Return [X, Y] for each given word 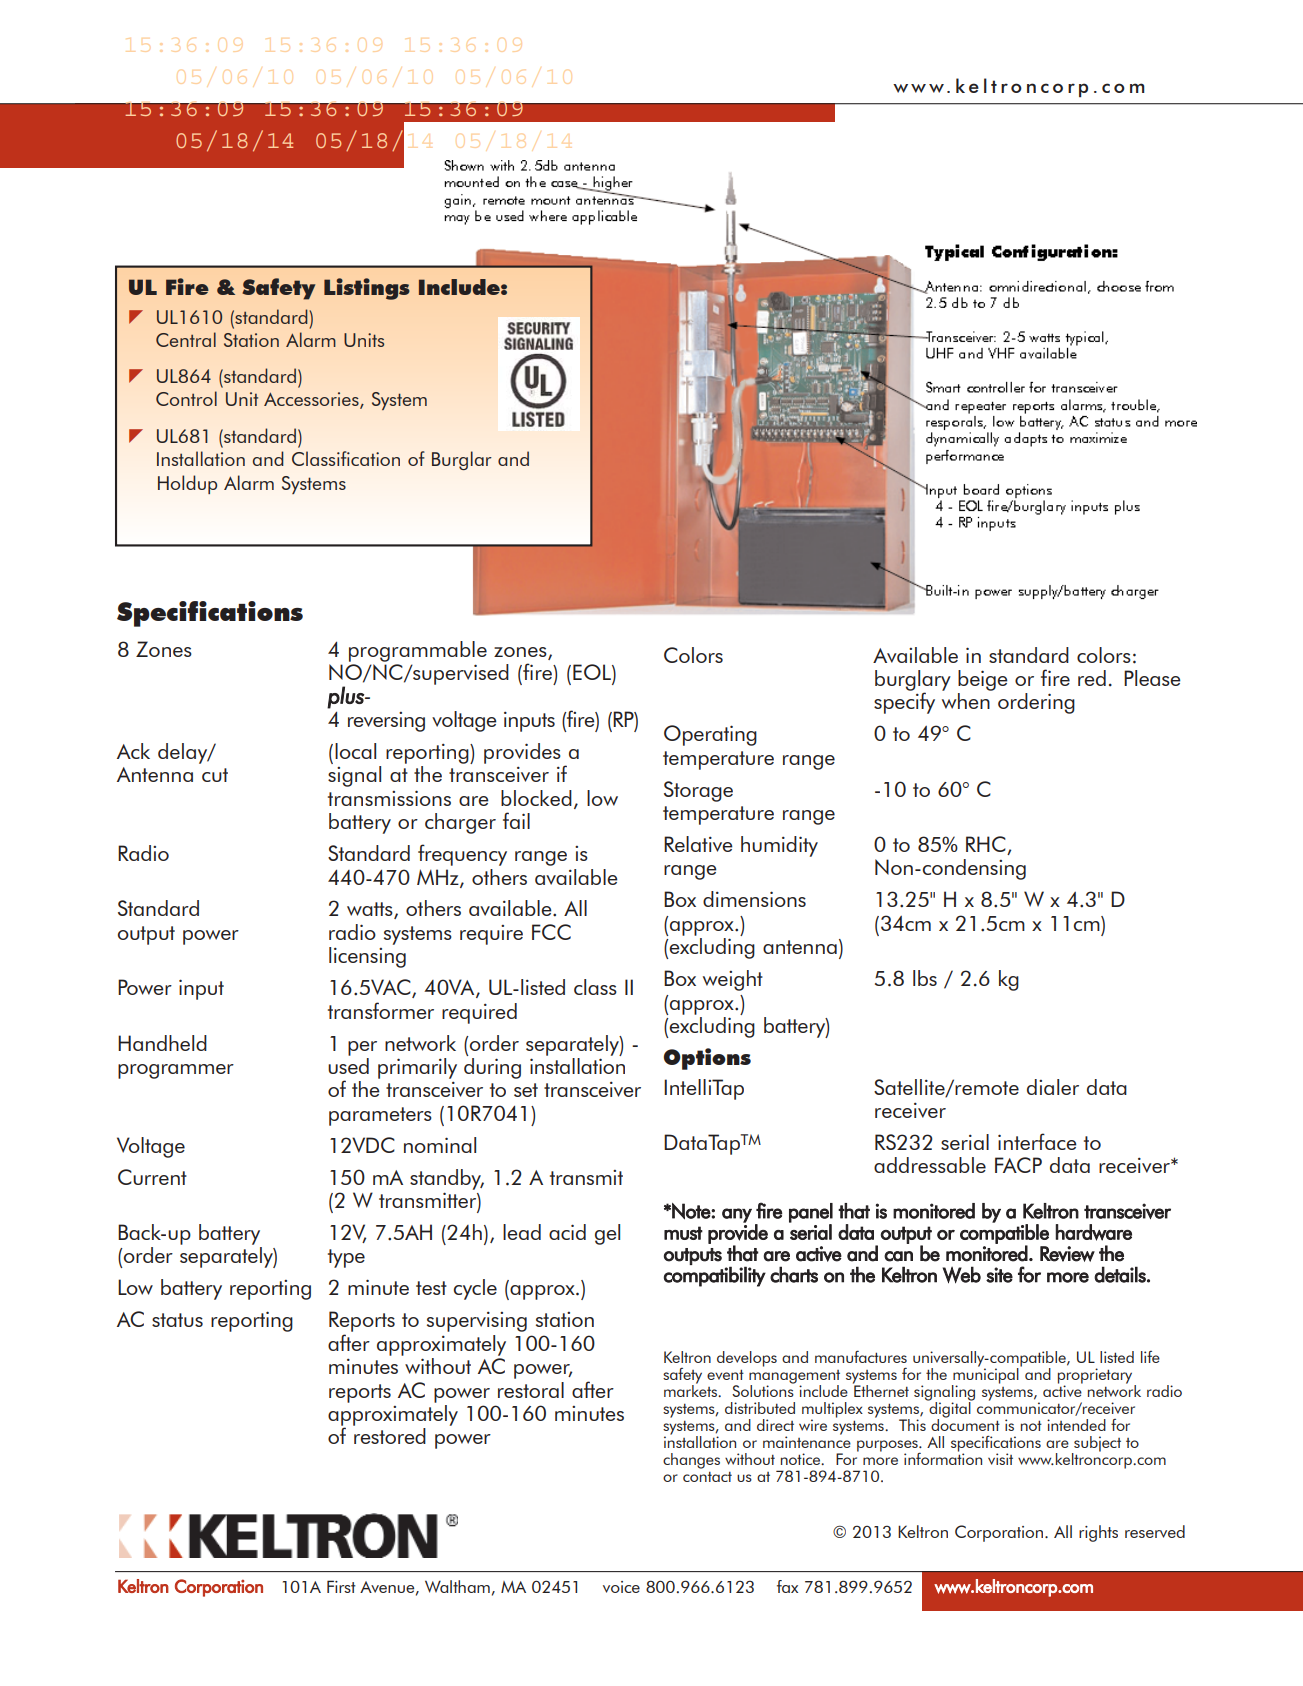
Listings [367, 289]
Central [186, 339]
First [341, 1586]
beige [983, 680]
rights [1098, 1533]
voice [621, 1587]
